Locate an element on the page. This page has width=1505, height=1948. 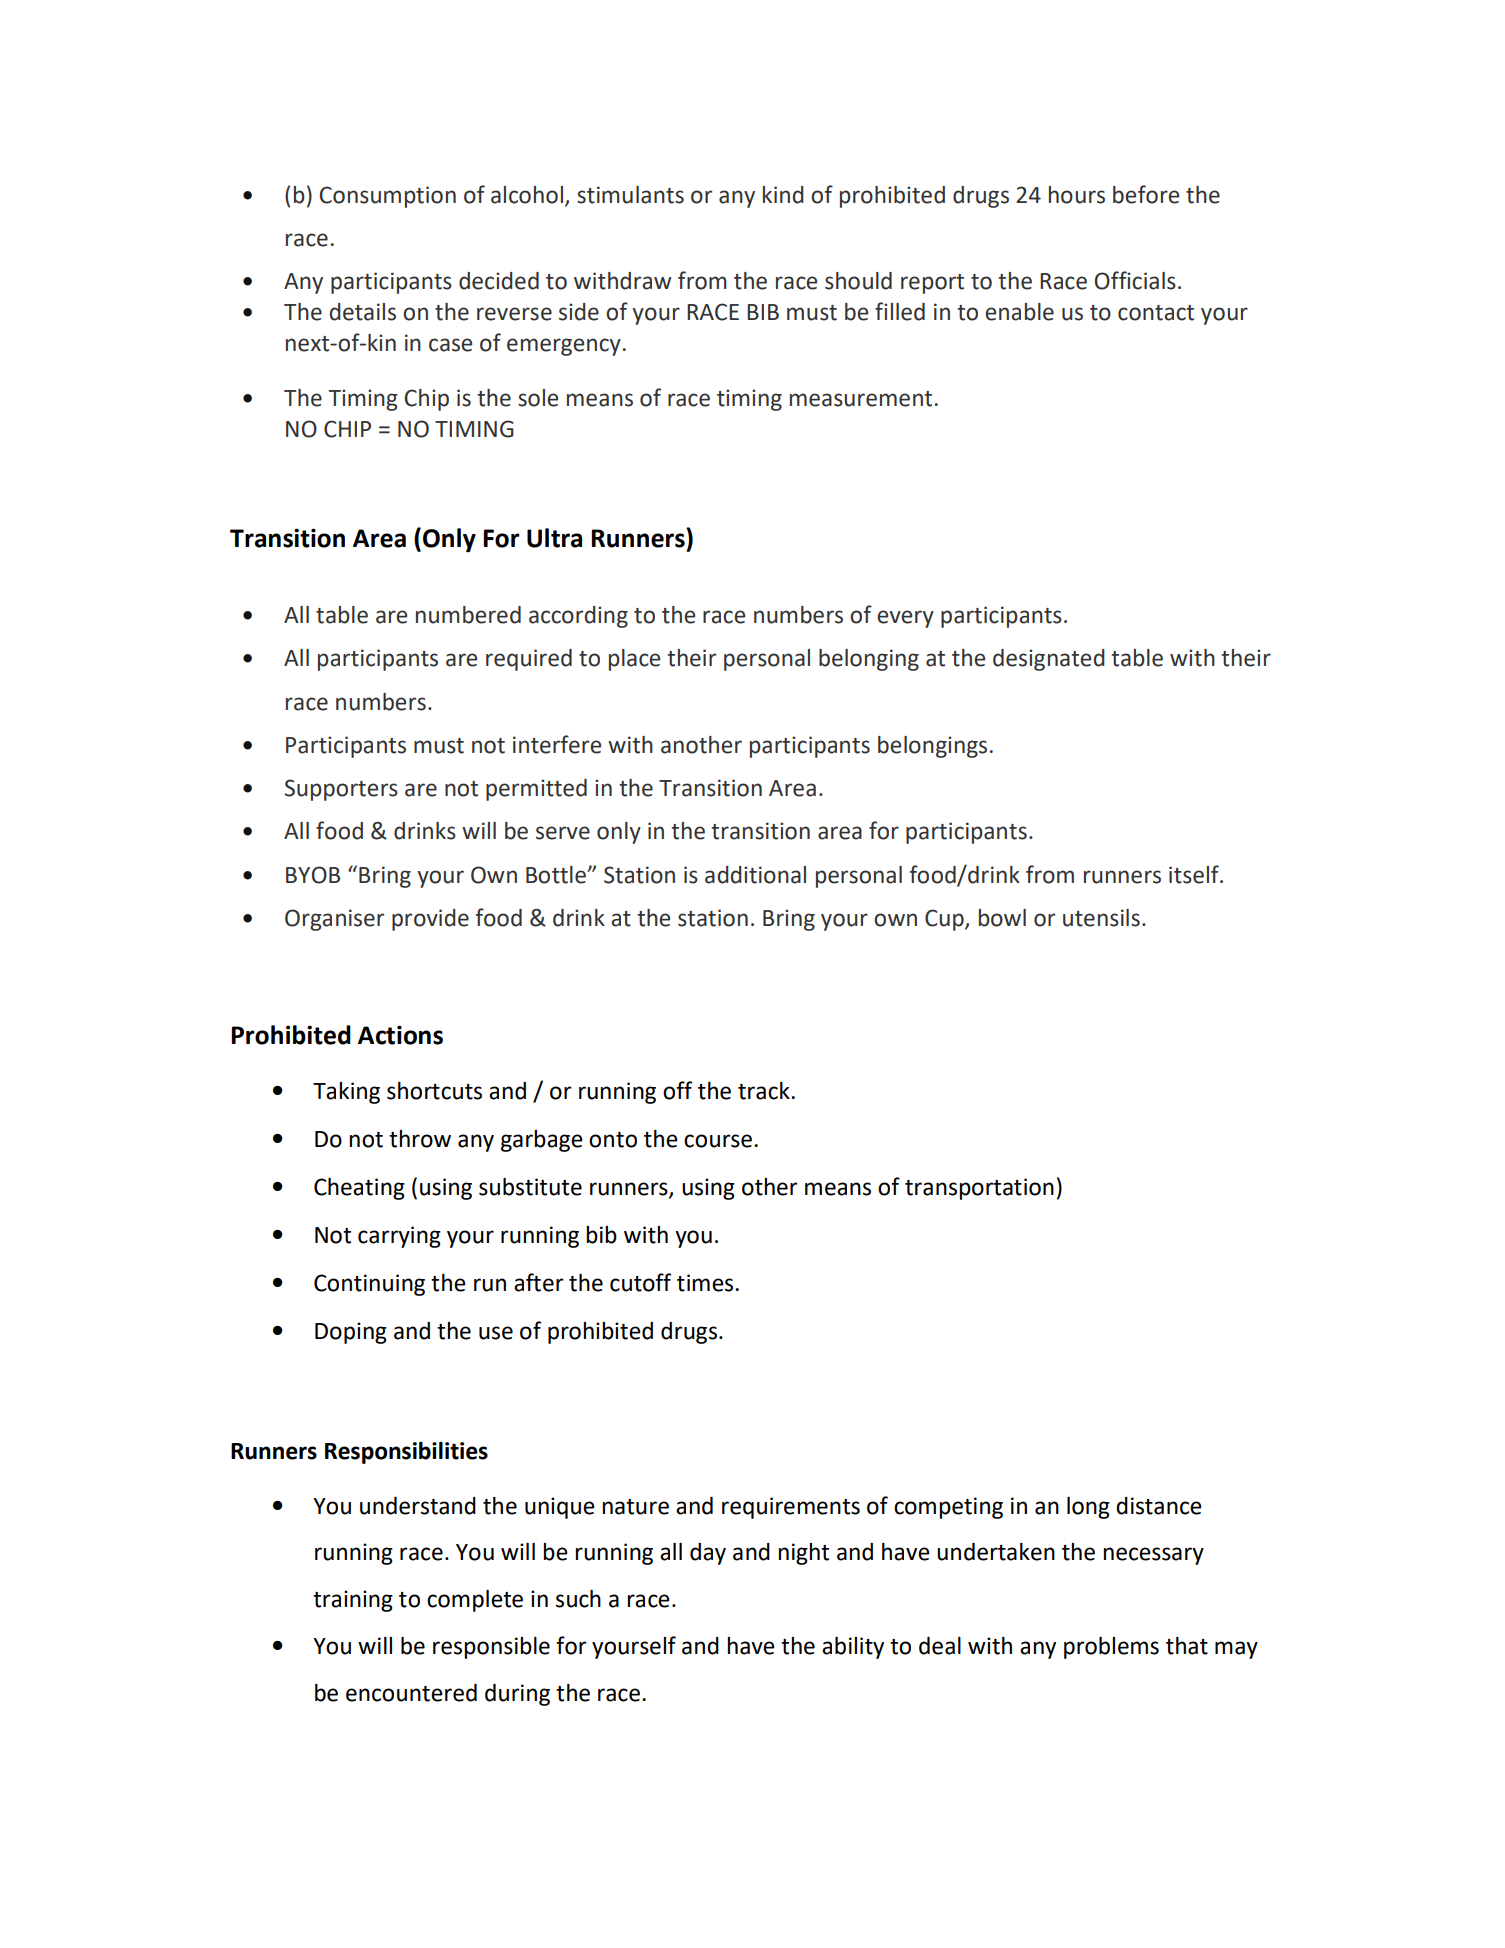
every is located at coordinates (905, 619).
